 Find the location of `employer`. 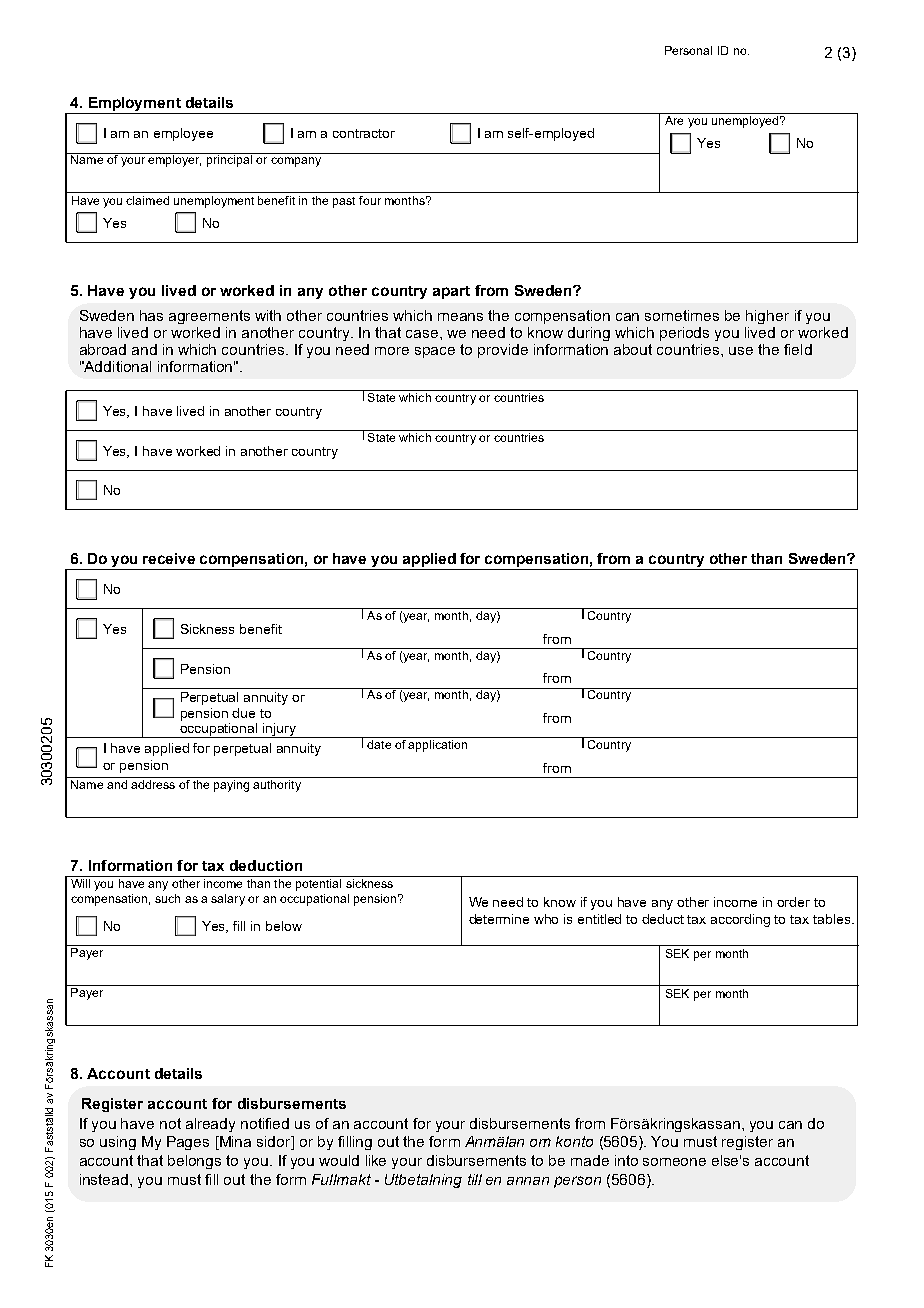

employer is located at coordinates (174, 160).
